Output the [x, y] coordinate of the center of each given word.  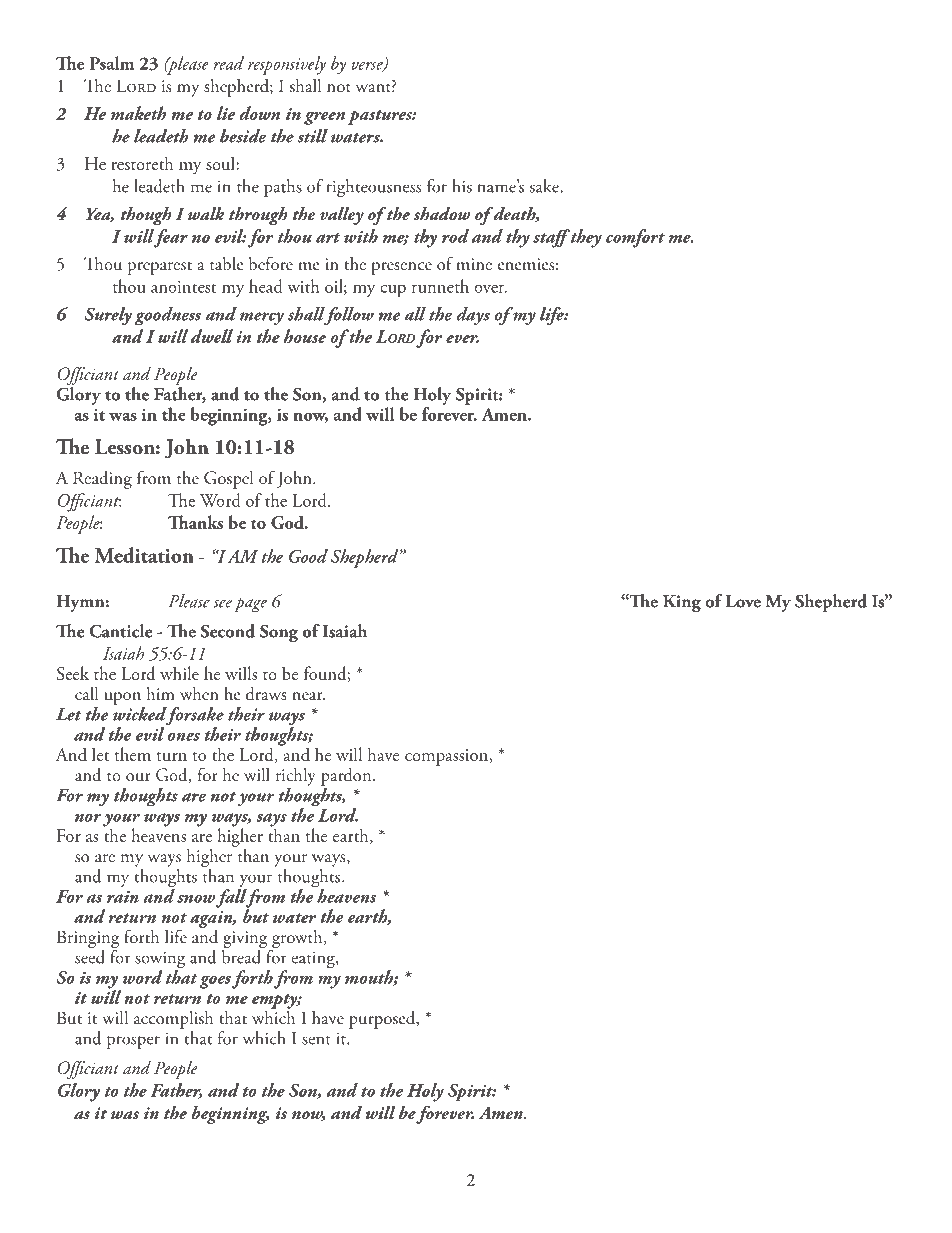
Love [743, 601]
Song [279, 633]
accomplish [173, 1020]
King [682, 604]
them [133, 754]
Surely [108, 316]
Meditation [144, 555]
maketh [138, 113]
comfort [635, 238]
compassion [448, 757]
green [324, 118]
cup [393, 291]
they [585, 238]
